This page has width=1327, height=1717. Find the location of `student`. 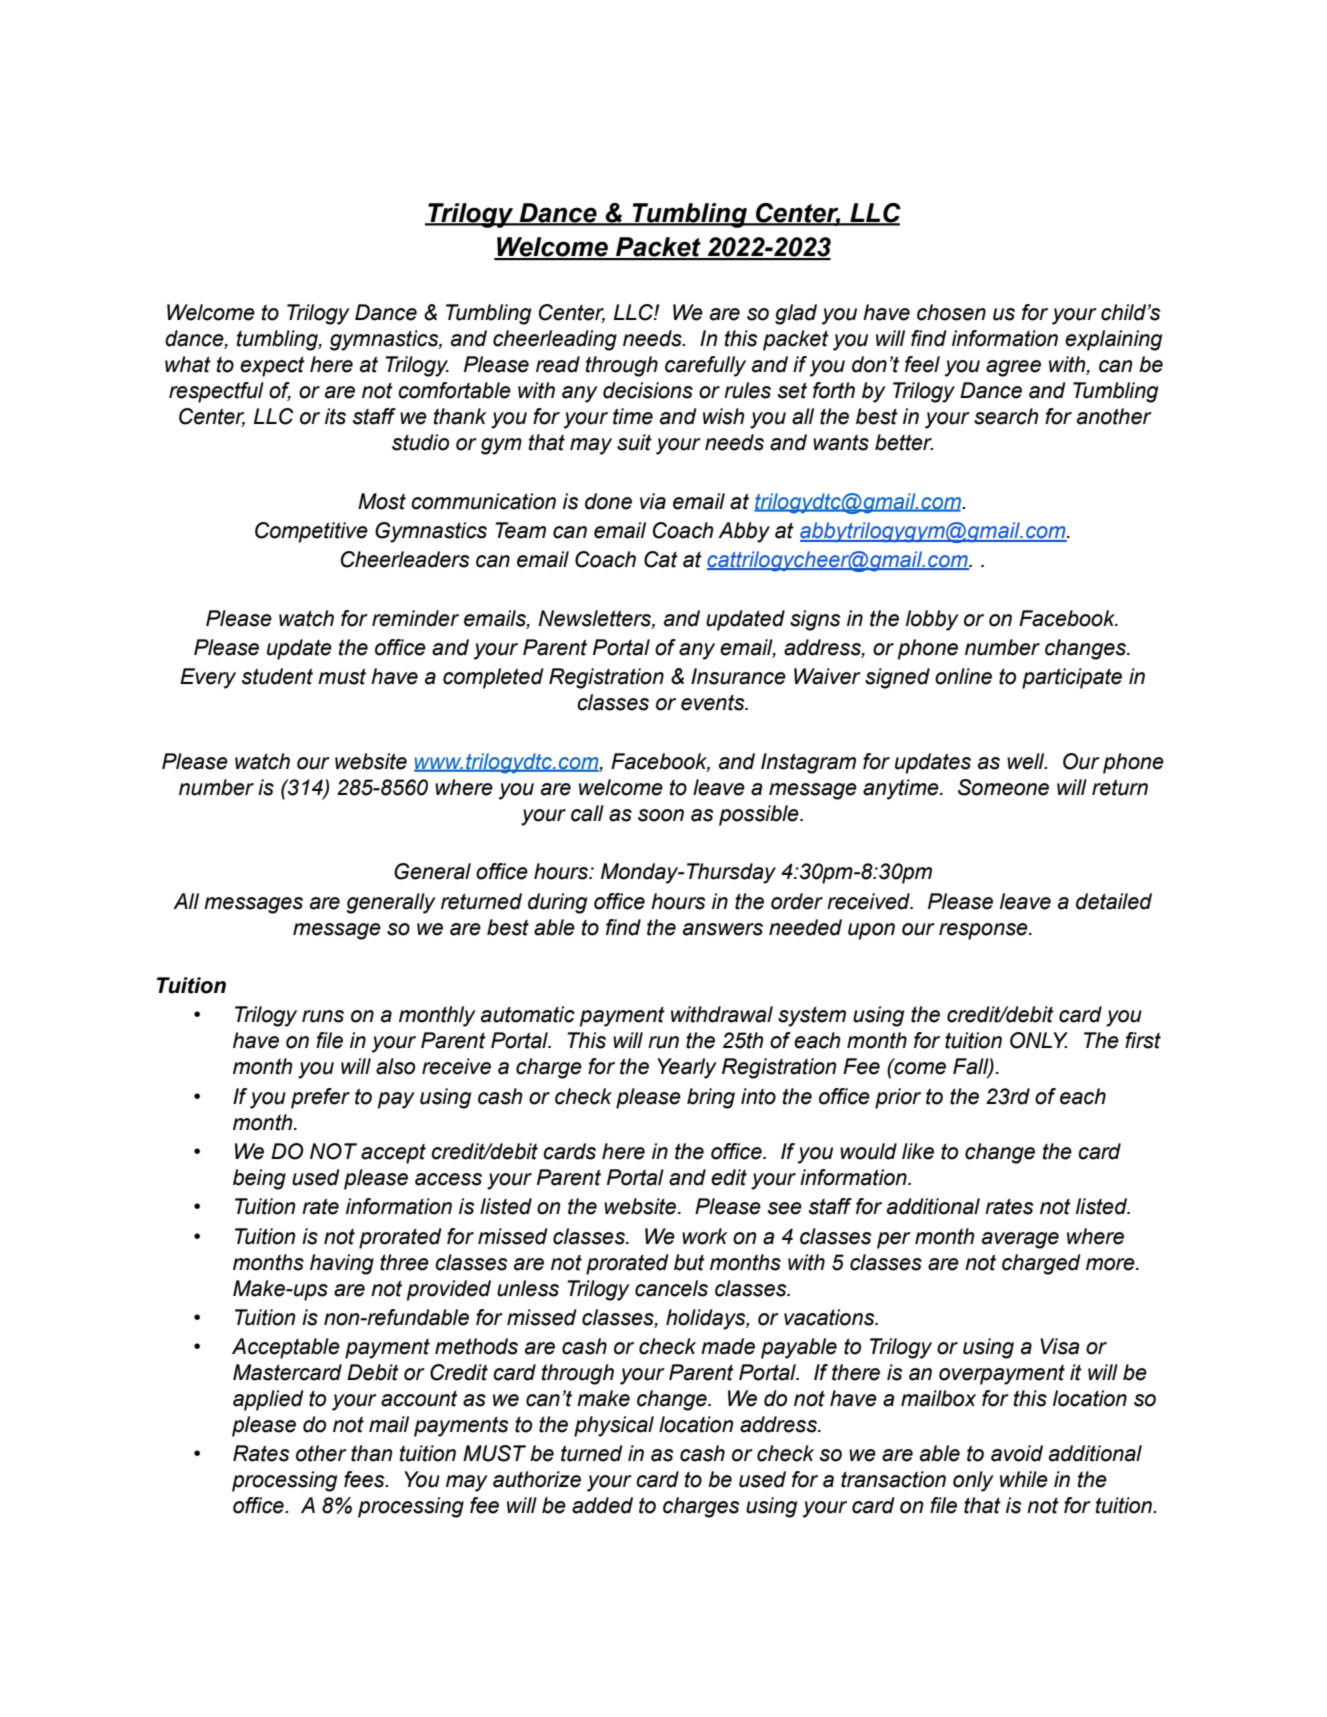

student is located at coordinates (277, 676).
